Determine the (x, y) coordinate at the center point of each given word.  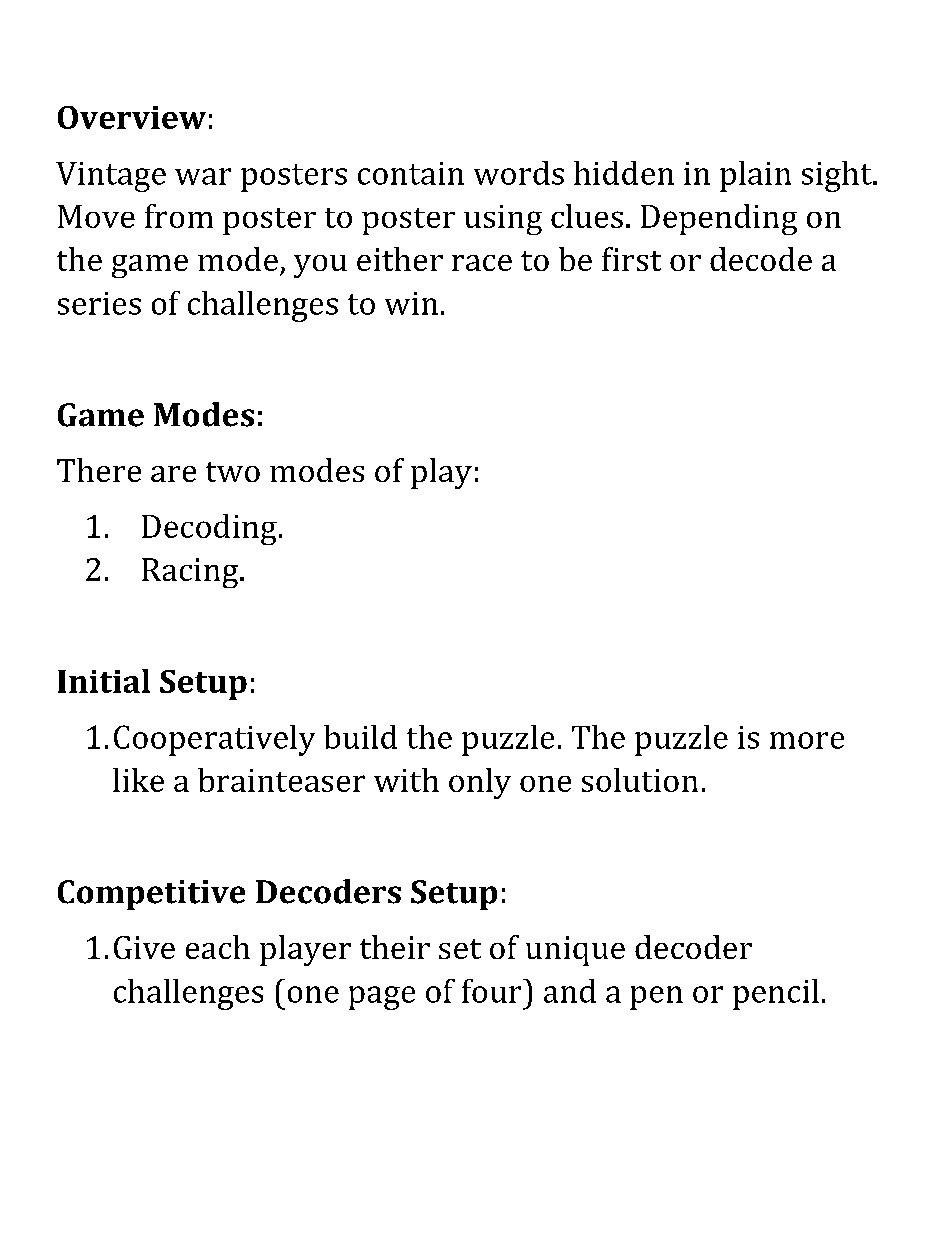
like (138, 780)
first (631, 259)
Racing (191, 573)
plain (755, 176)
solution (640, 780)
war (203, 176)
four (493, 991)
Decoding (209, 529)
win (411, 303)
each (218, 947)
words (519, 173)
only (480, 783)
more (807, 740)
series (99, 303)
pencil (776, 994)
